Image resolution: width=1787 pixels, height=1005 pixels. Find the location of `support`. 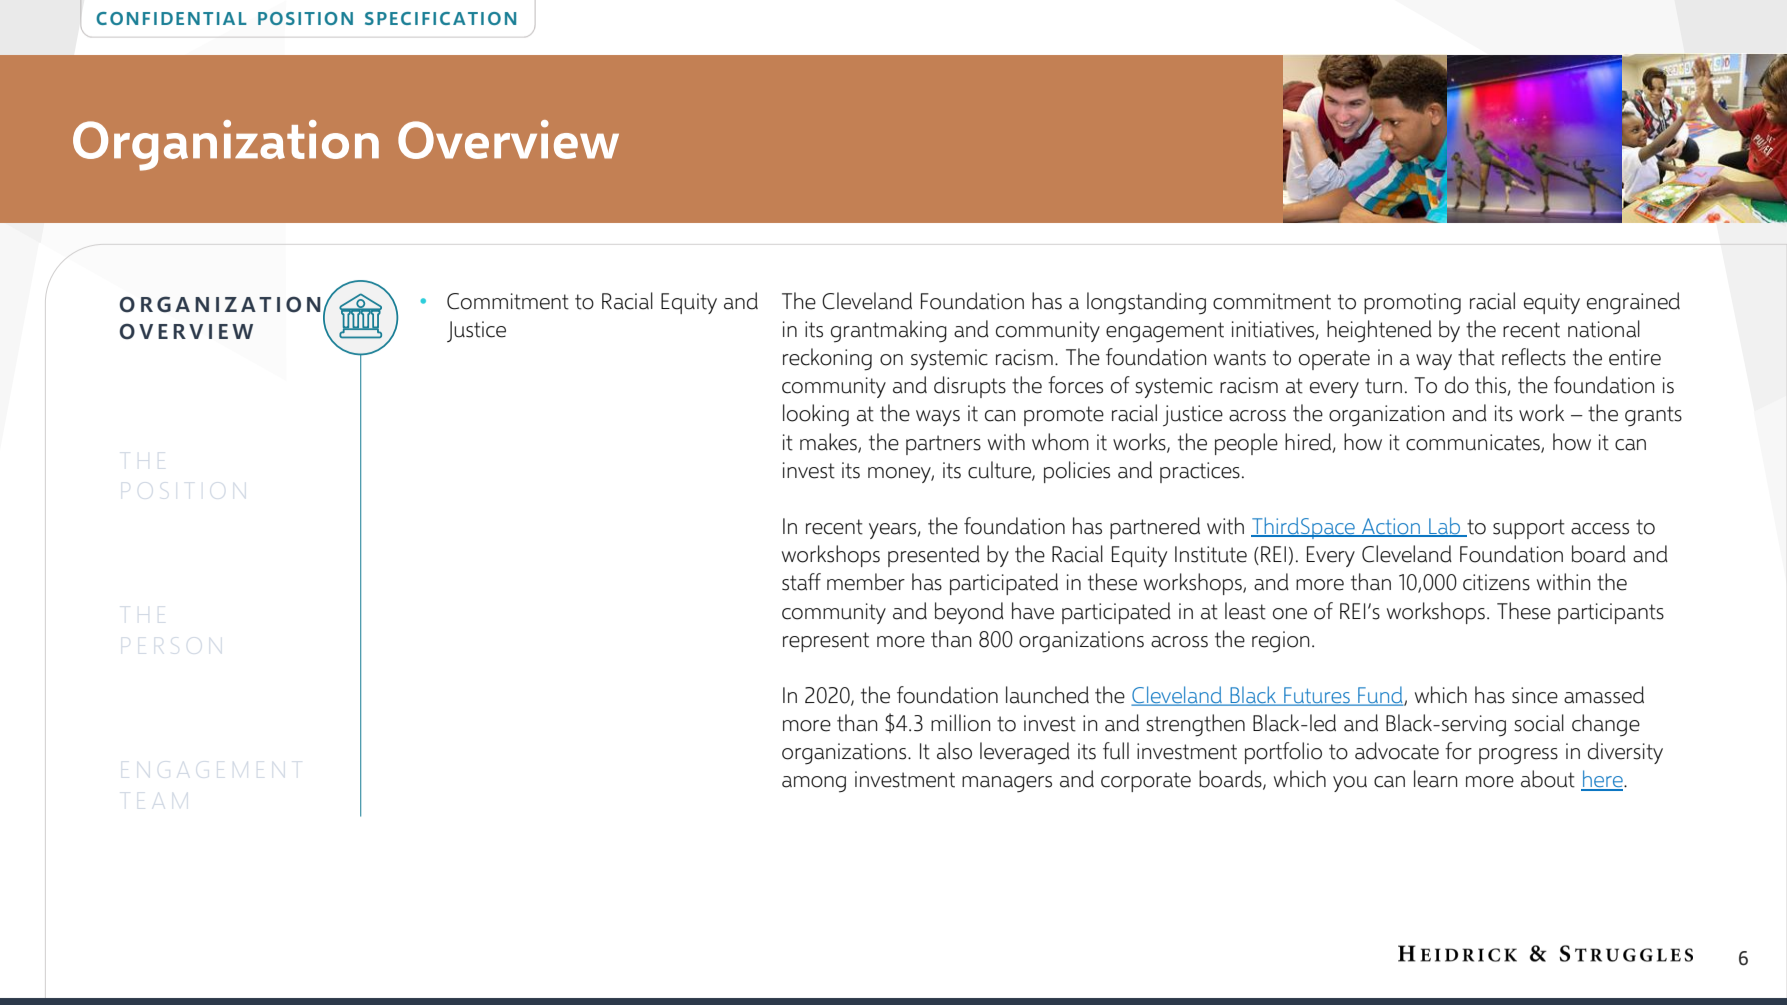

support is located at coordinates (1529, 529).
